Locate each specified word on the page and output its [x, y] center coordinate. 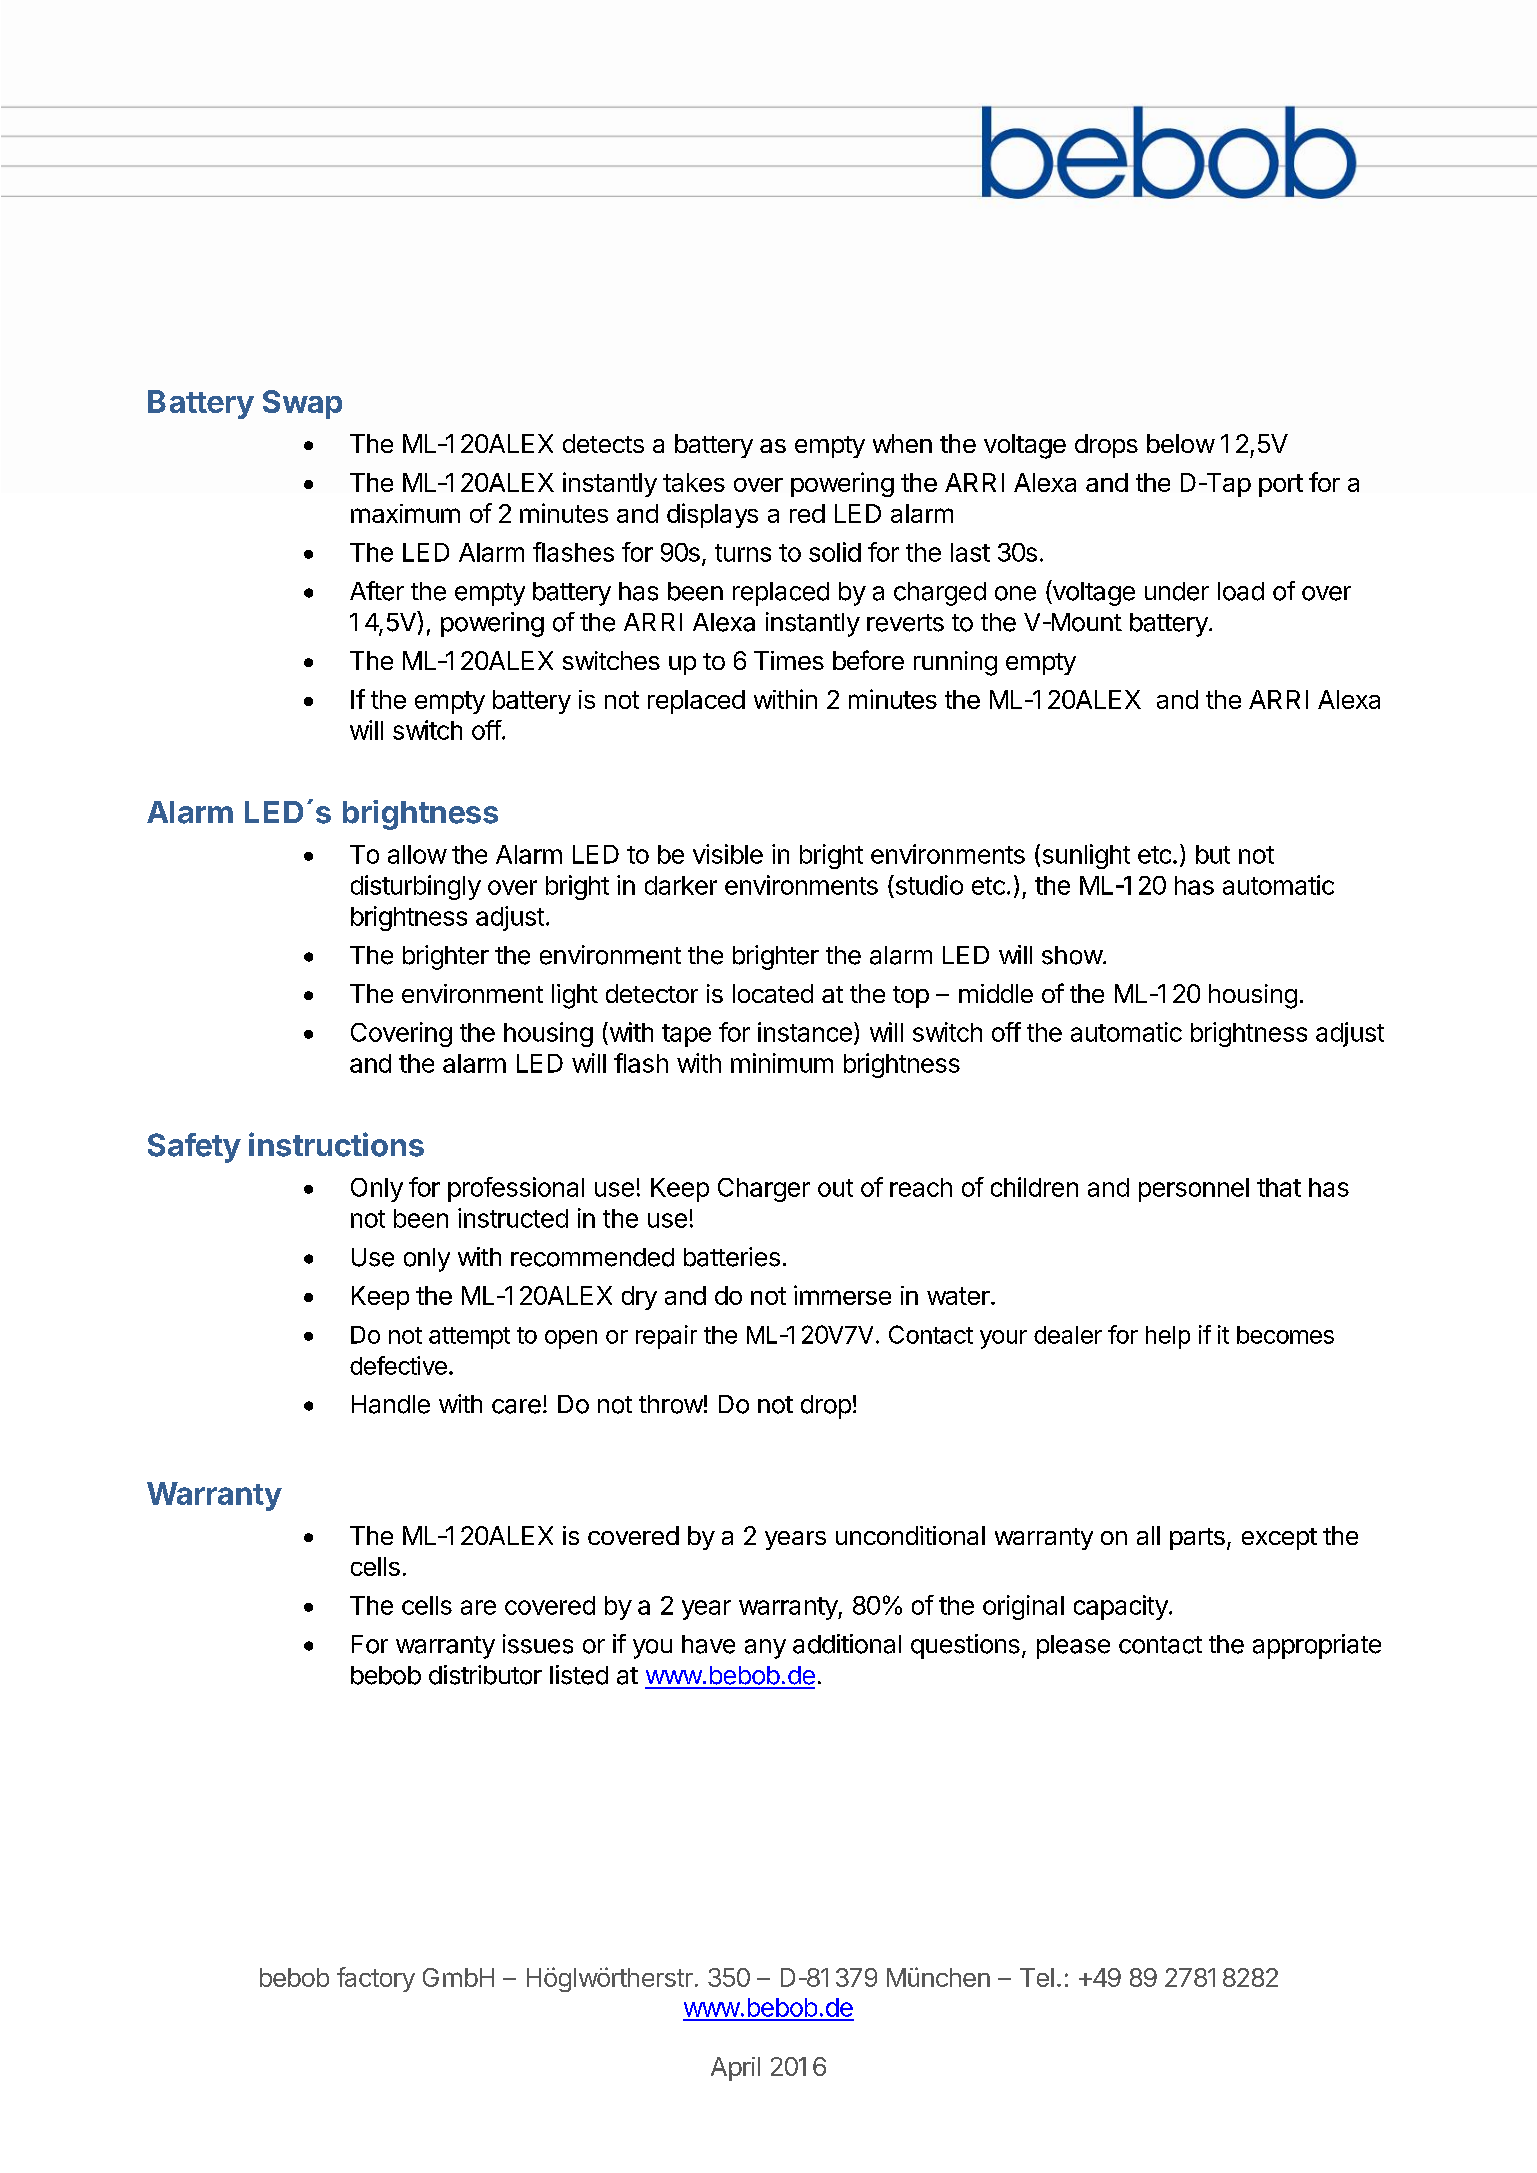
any [765, 1649]
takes [694, 482]
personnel [1194, 1190]
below [1181, 443]
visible [728, 854]
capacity [1122, 1607]
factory [376, 1979]
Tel [1037, 1977]
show [1072, 955]
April [735, 2069]
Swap [302, 404]
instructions [336, 1144]
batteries [732, 1257]
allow [417, 854]
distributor [485, 1675]
